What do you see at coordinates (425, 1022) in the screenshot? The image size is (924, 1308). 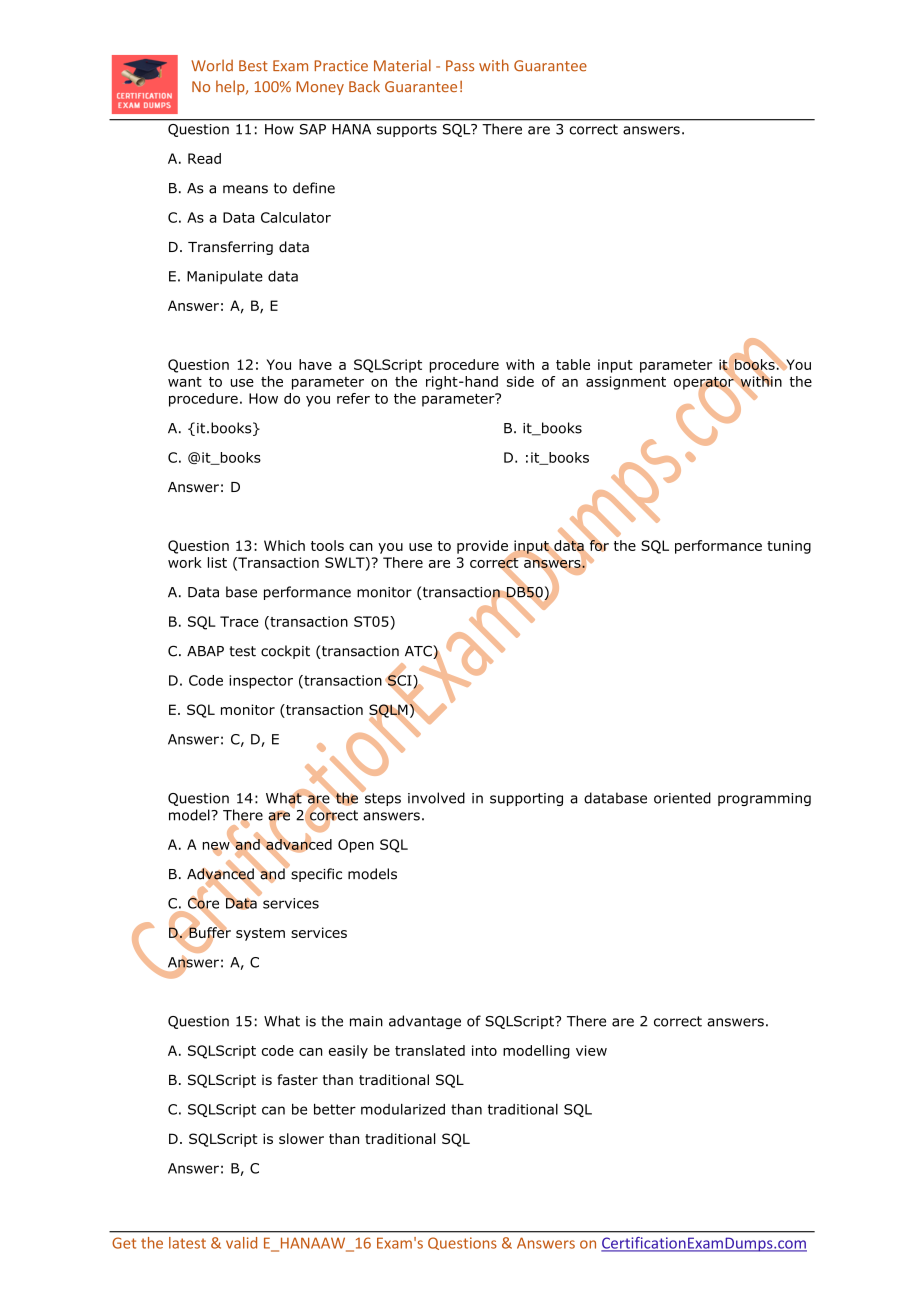 I see `advantage` at bounding box center [425, 1022].
